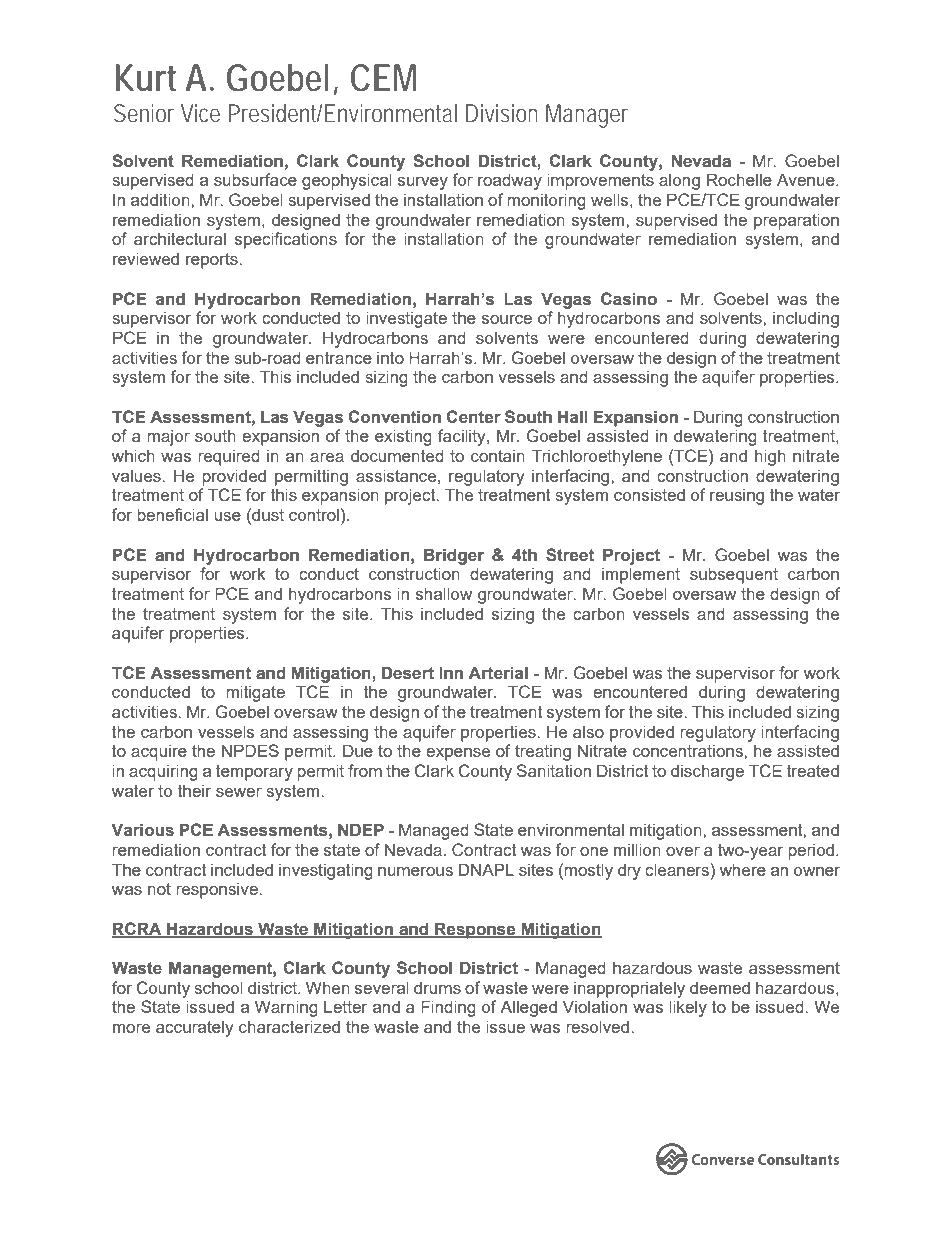 The image size is (952, 1233). Describe the element at coordinates (770, 457) in the screenshot. I see `high` at that location.
